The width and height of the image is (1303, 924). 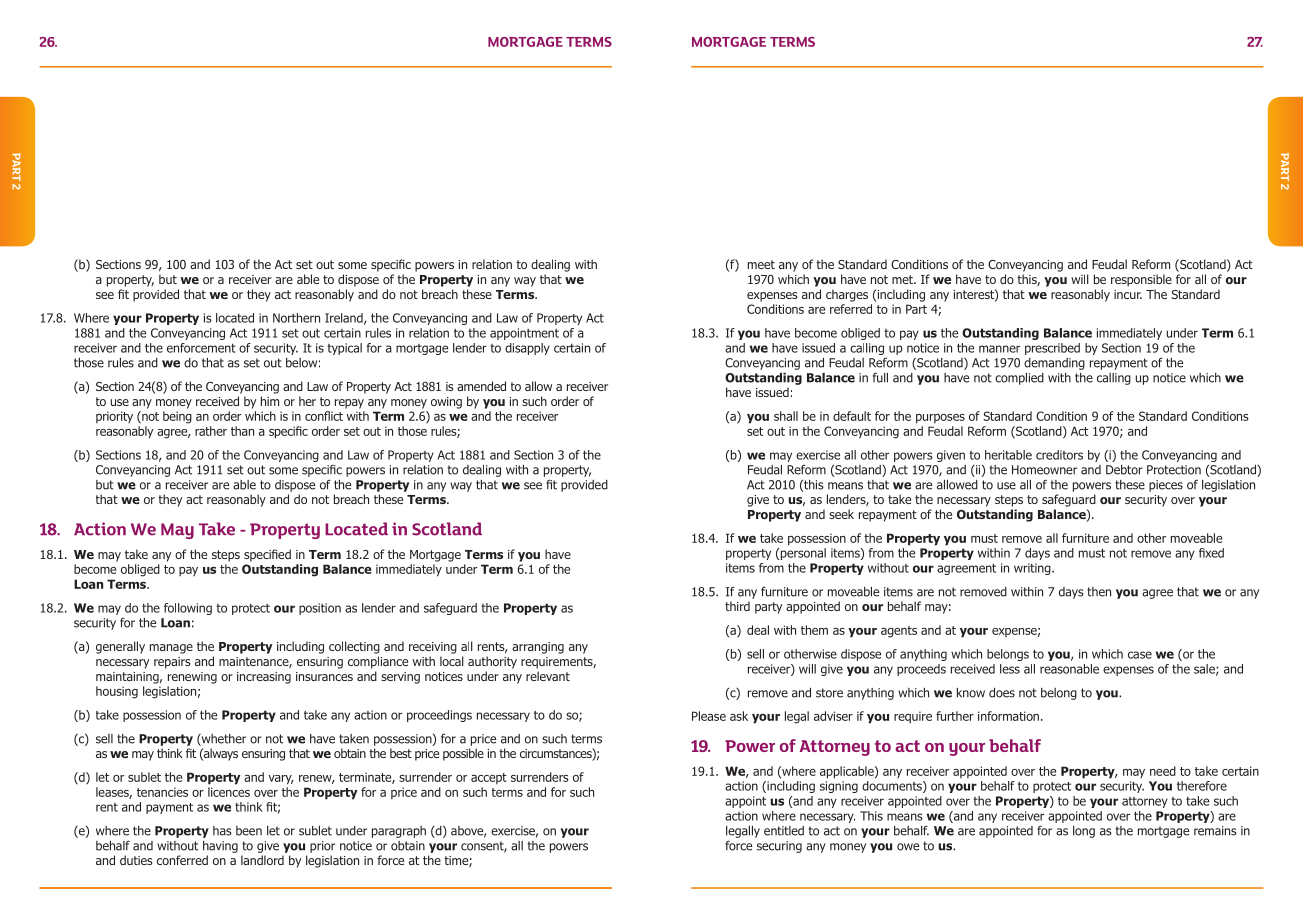 What do you see at coordinates (1141, 280) in the image?
I see `responsible` at bounding box center [1141, 280].
